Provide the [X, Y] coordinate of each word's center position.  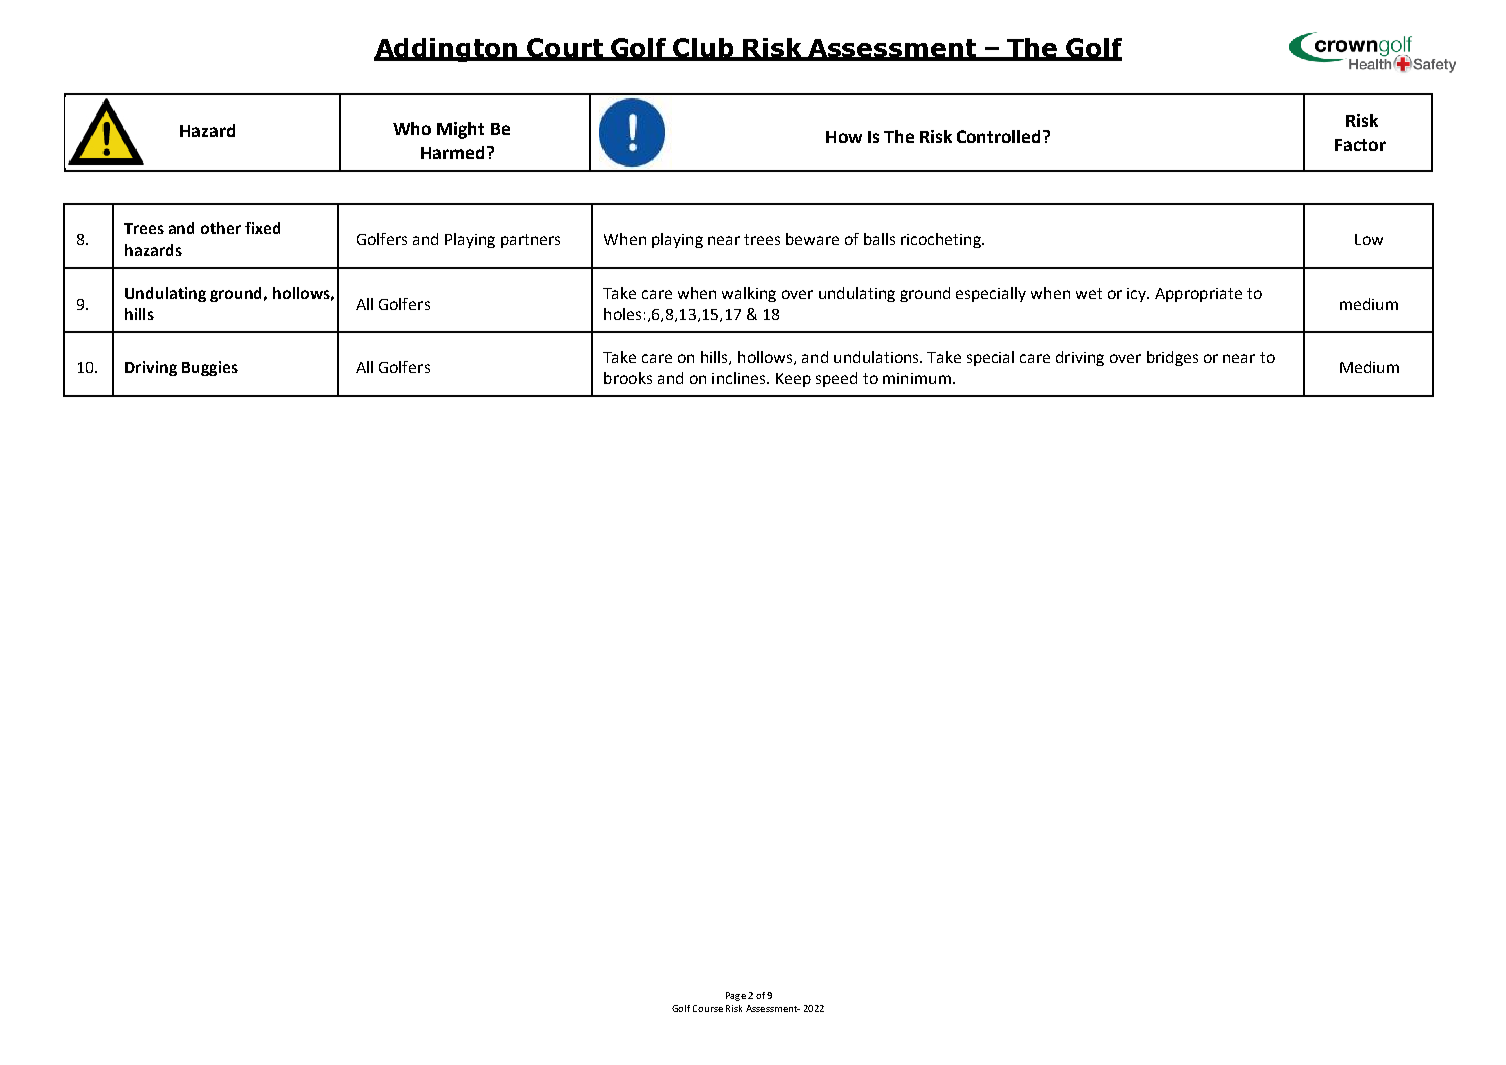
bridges [1172, 358]
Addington [447, 50]
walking [749, 294]
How [844, 137]
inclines [740, 378]
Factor [1360, 145]
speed [836, 379]
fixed [262, 228]
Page [736, 996]
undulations [877, 357]
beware [812, 239]
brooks [628, 378]
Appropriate [1198, 295]
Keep [793, 380]
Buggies [210, 368]
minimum [917, 378]
